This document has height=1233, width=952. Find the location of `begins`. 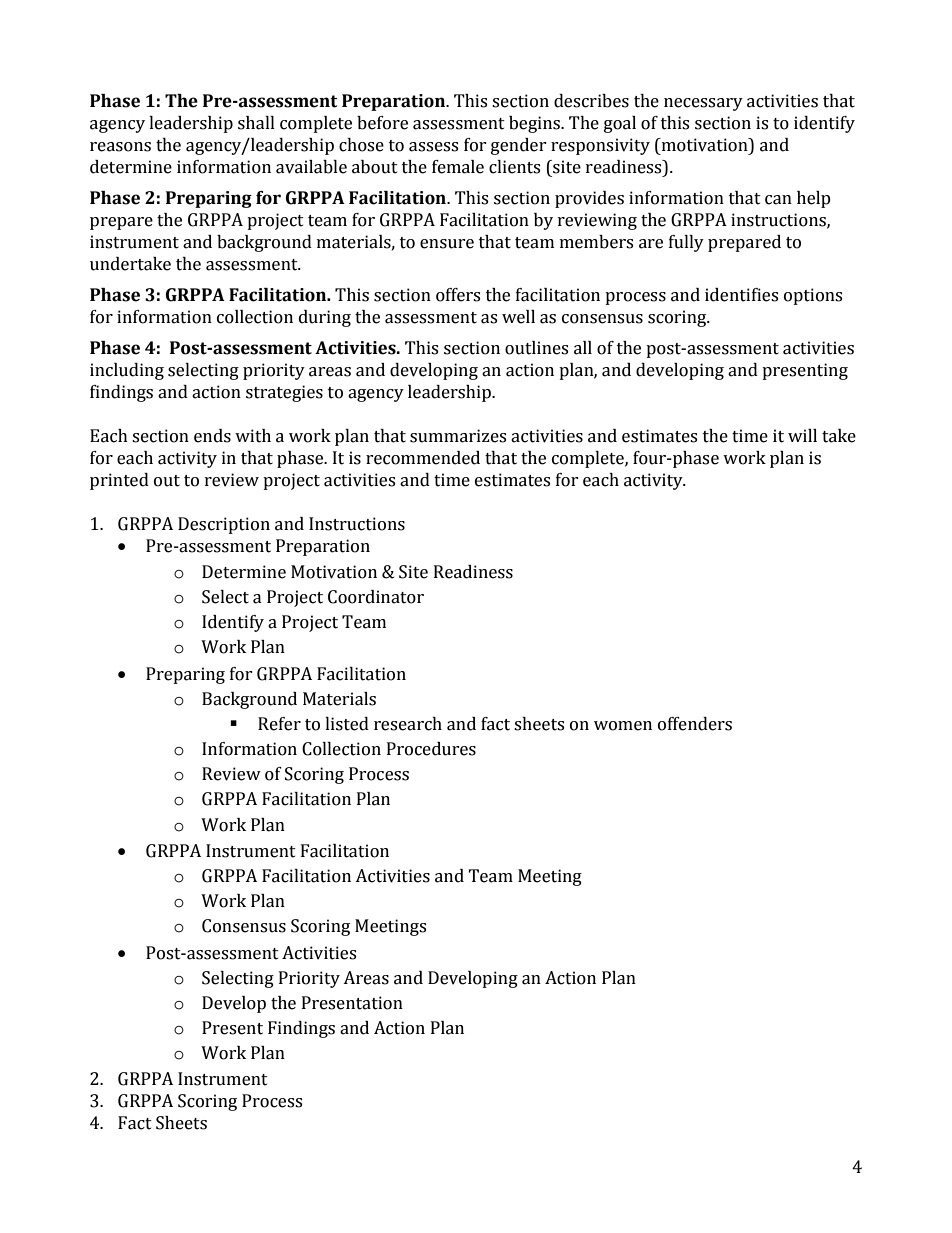

begins is located at coordinates (535, 124).
